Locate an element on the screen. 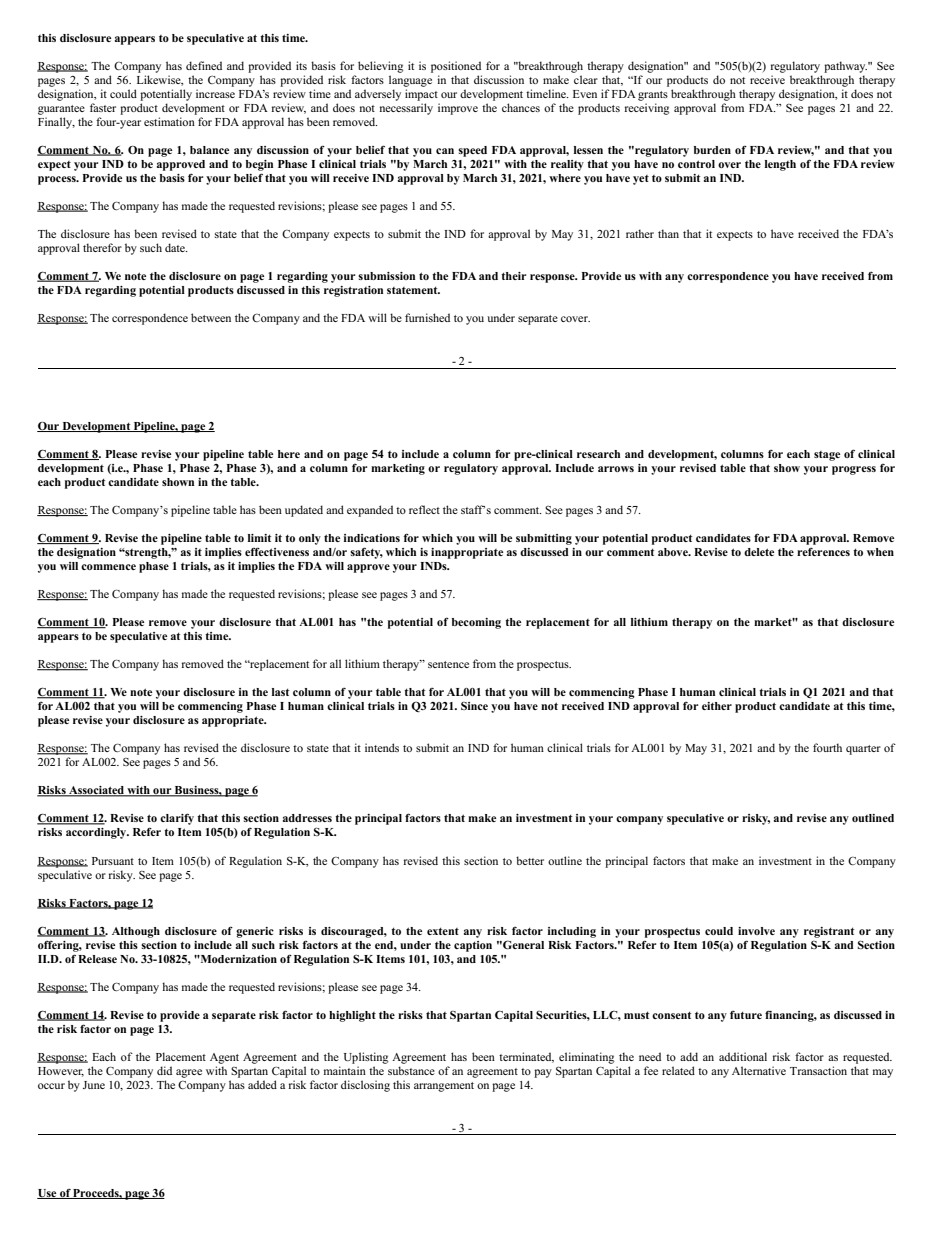 The height and width of the screenshot is (1233, 952). estimation is located at coordinates (169, 121).
